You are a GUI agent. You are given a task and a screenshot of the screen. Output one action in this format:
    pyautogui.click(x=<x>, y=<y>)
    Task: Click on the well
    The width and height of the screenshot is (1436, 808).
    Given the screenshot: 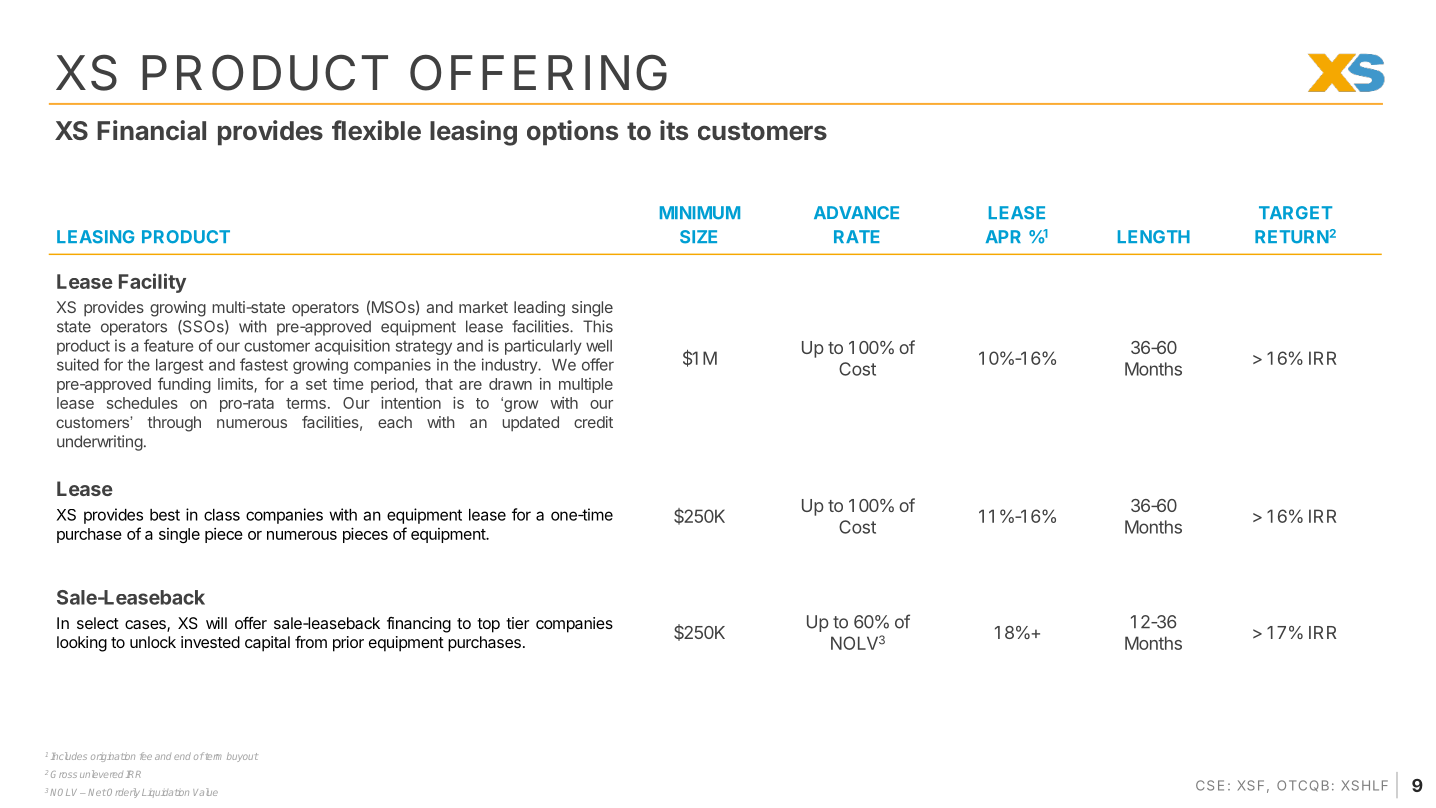 What is the action you would take?
    pyautogui.click(x=599, y=346)
